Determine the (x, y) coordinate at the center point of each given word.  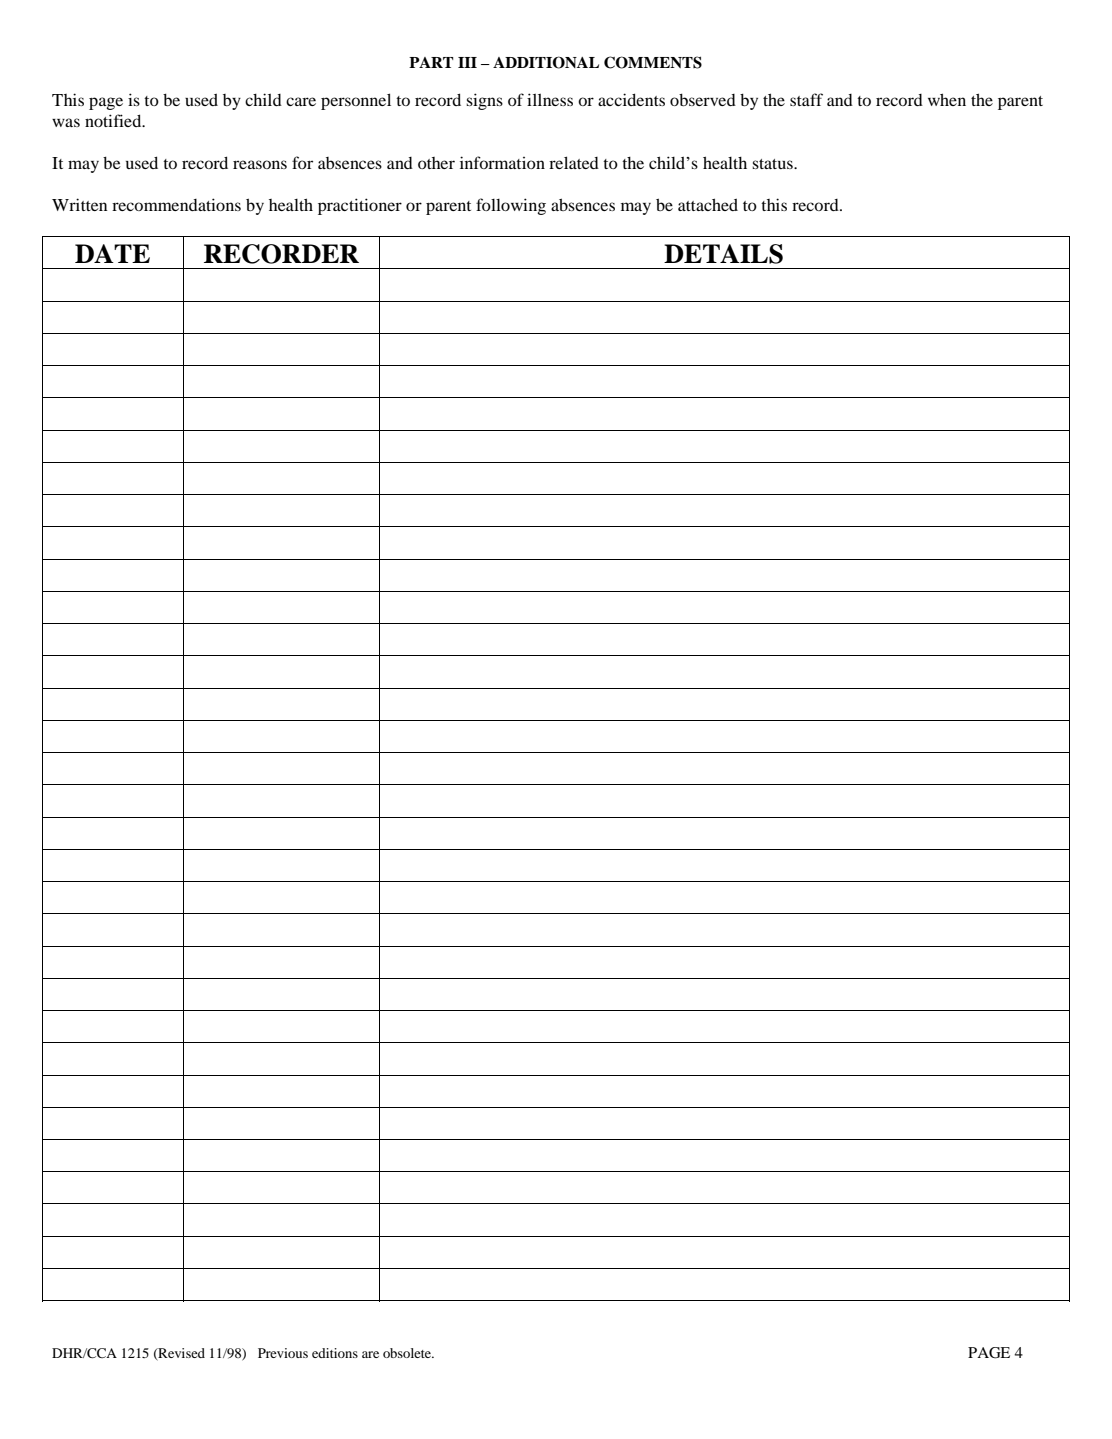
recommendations (176, 204)
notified (114, 120)
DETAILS (723, 254)
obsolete (408, 1353)
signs (484, 101)
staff (806, 99)
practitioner (360, 206)
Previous (283, 1353)
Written (79, 204)
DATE (112, 253)
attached (708, 204)
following (511, 206)
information (502, 162)
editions (335, 1353)
